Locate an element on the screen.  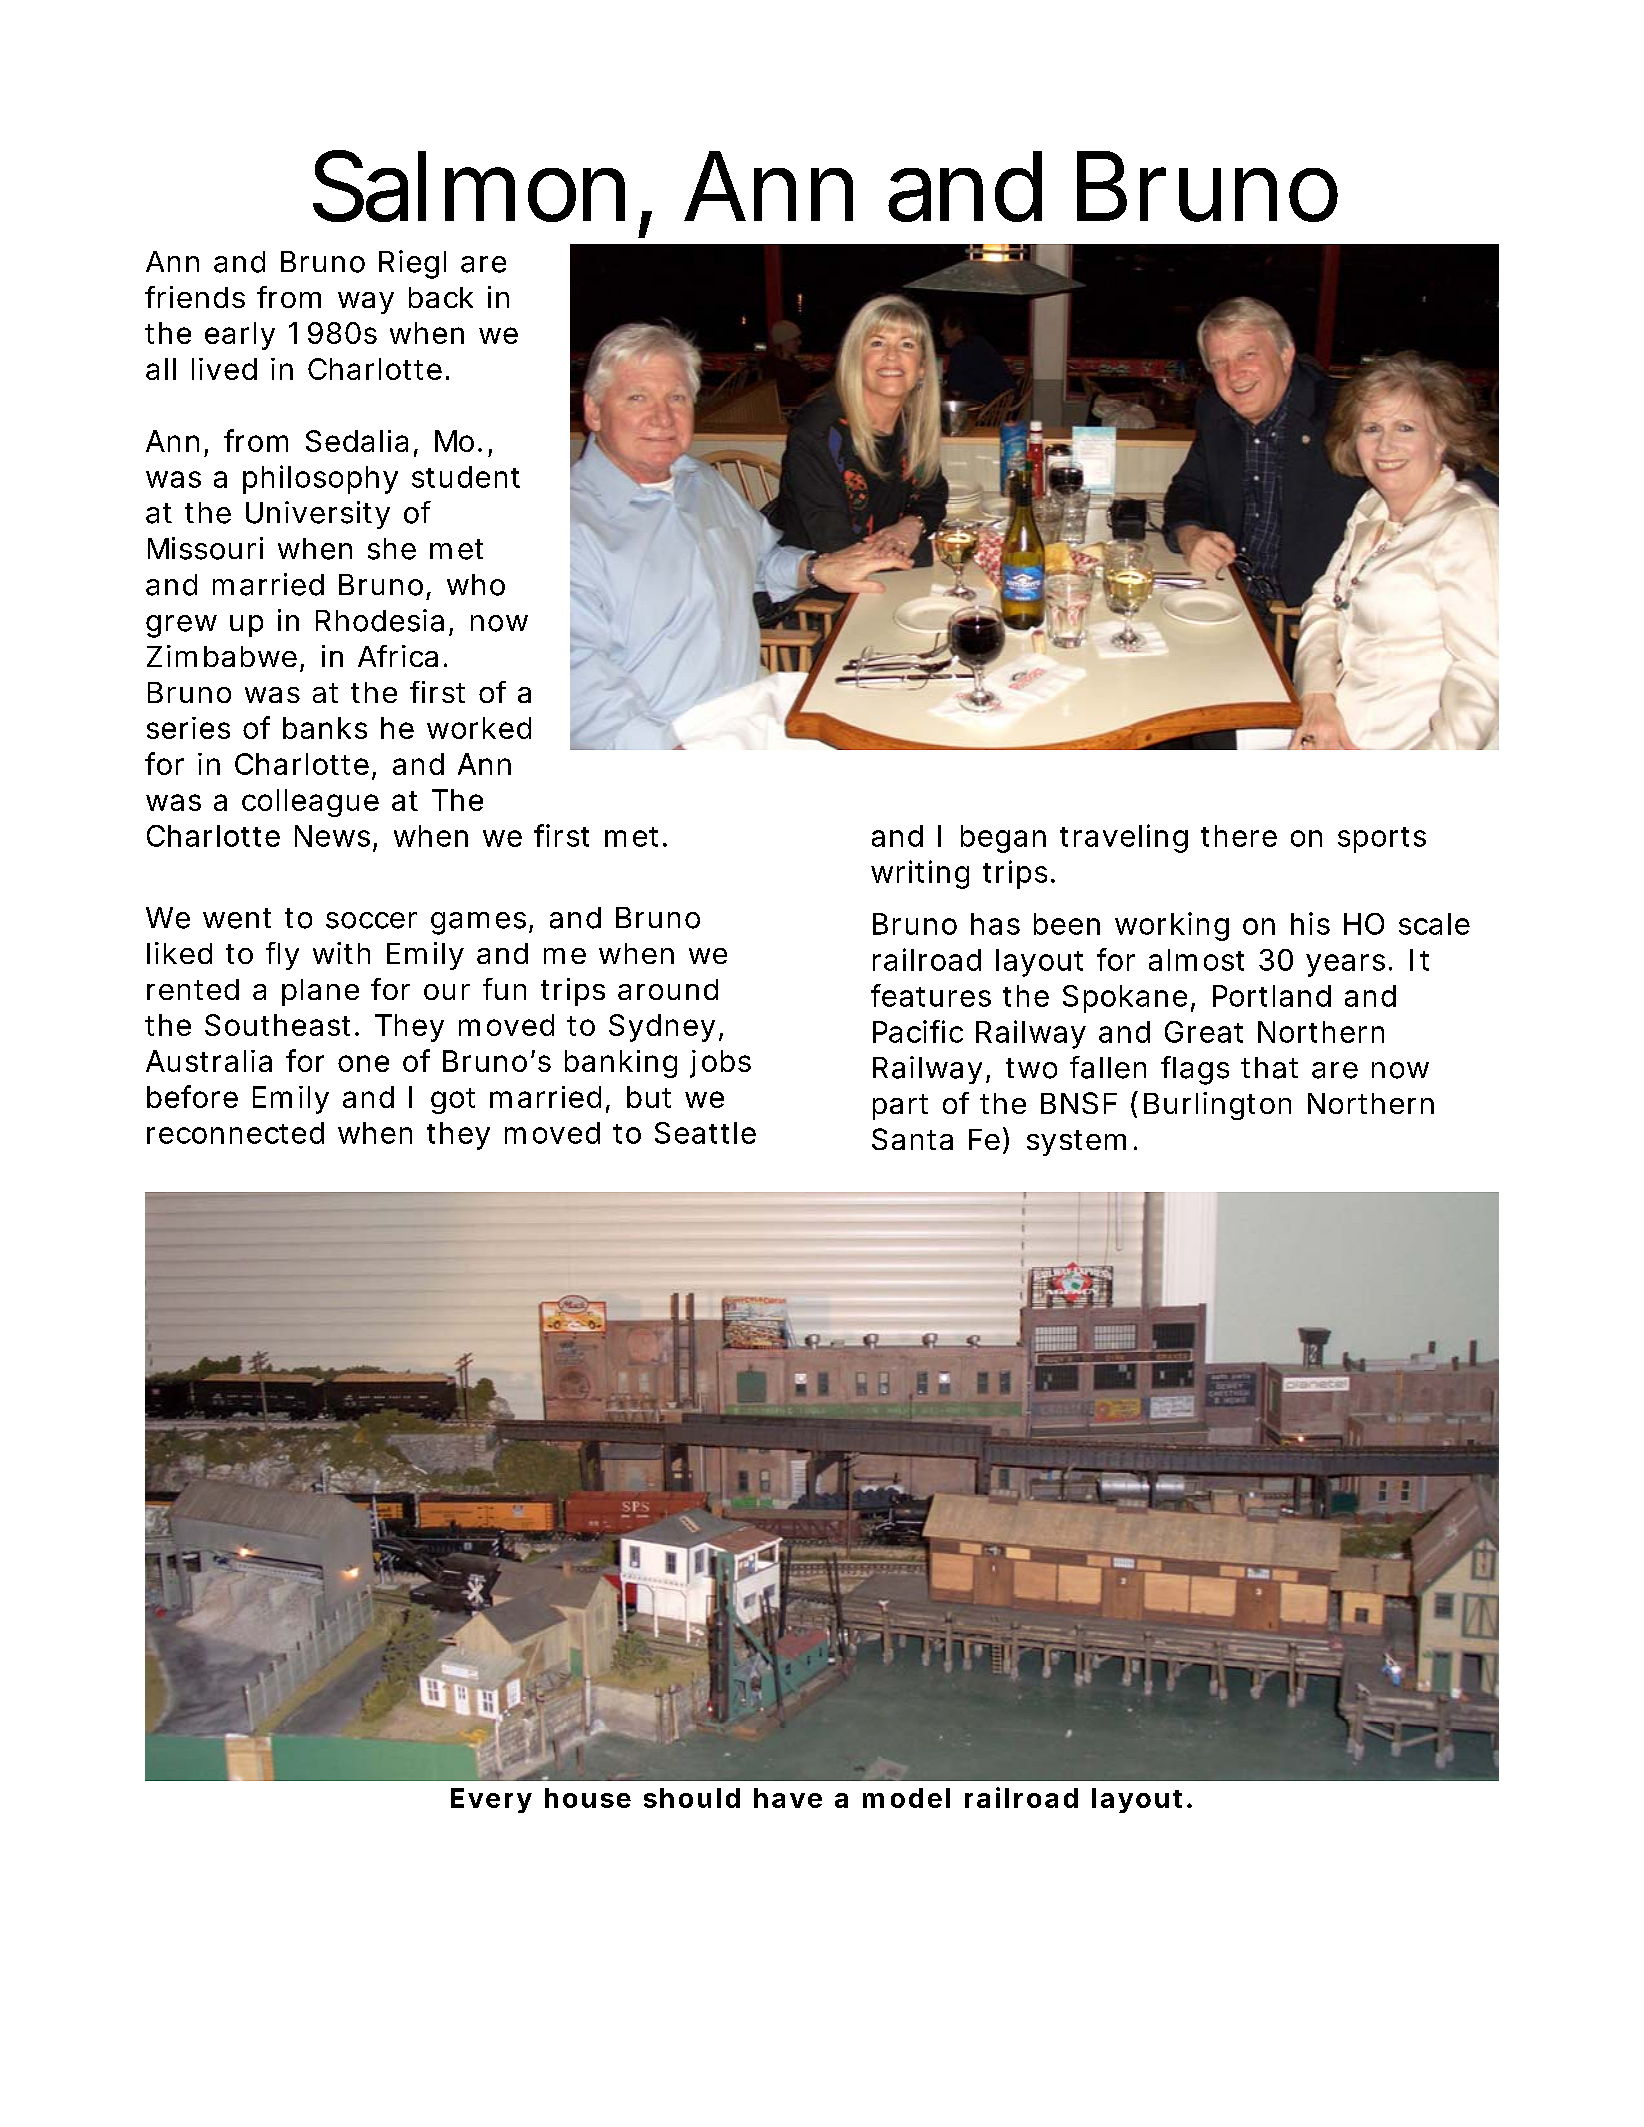
reconnected is located at coordinates (235, 1133).
